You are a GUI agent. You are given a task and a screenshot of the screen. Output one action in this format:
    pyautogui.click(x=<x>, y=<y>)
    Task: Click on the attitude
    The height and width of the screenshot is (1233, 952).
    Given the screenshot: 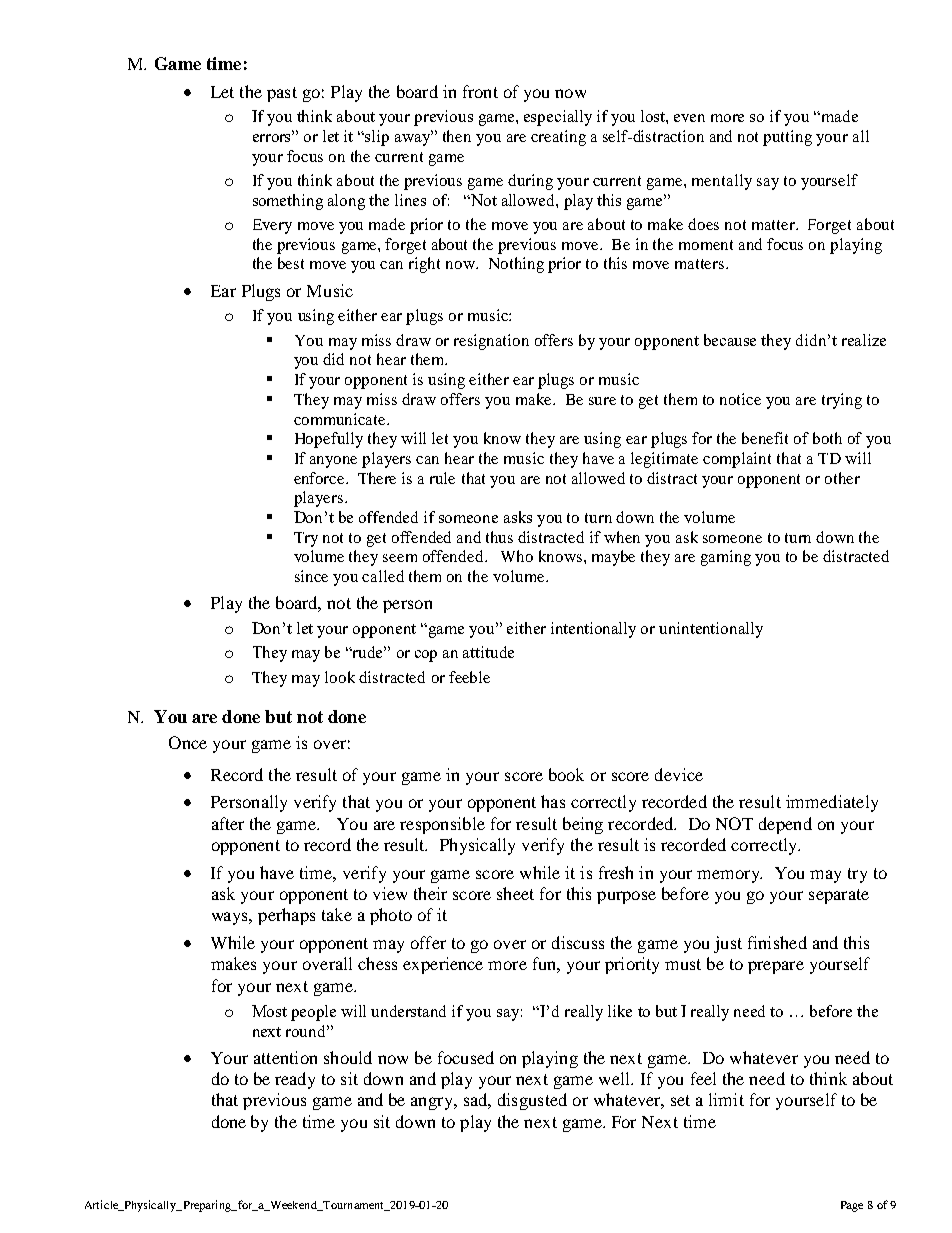 What is the action you would take?
    pyautogui.click(x=488, y=652)
